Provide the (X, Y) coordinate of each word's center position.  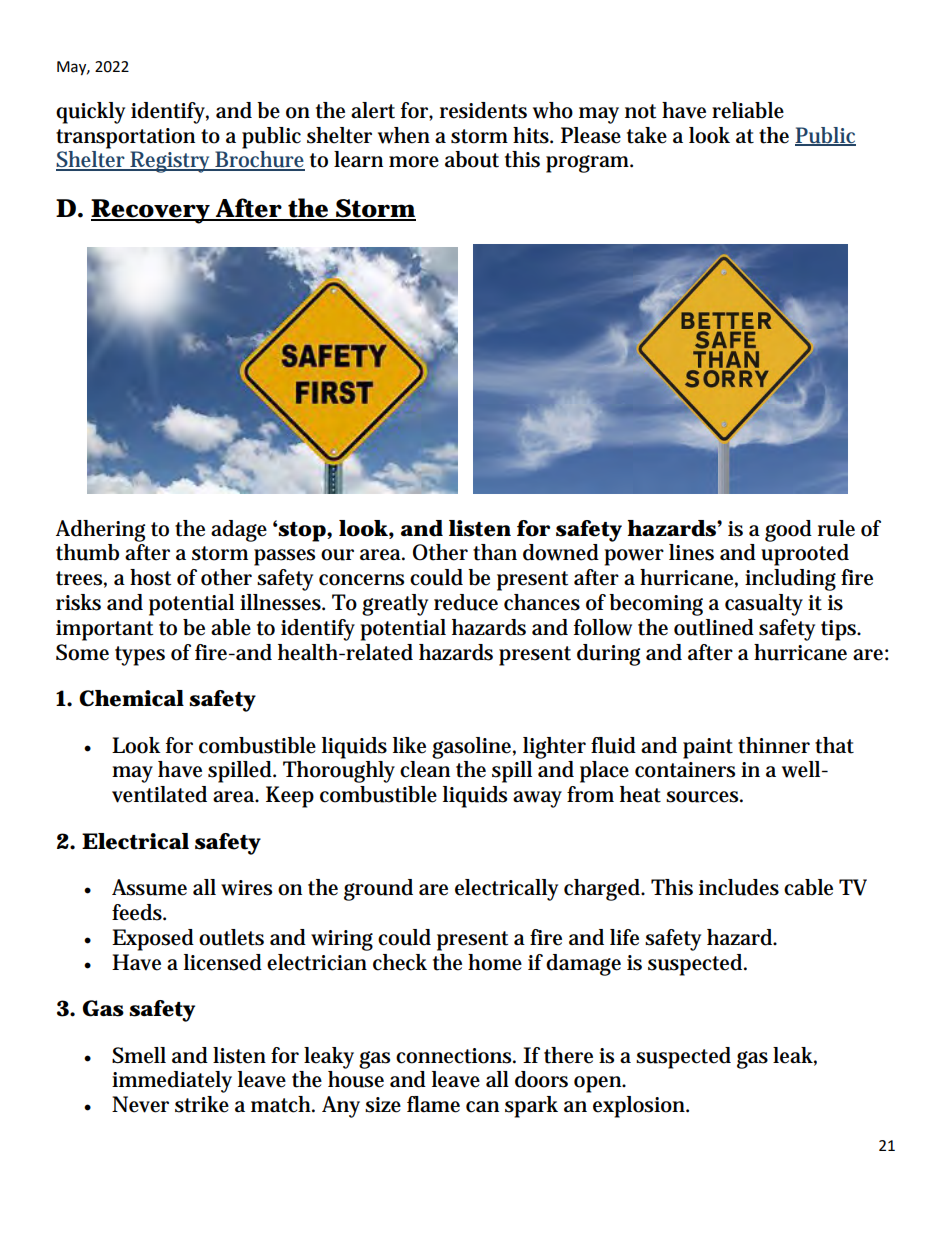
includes (739, 887)
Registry (171, 162)
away (537, 799)
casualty (764, 605)
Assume (149, 887)
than (495, 552)
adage (239, 531)
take (647, 135)
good (788, 531)
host (150, 577)
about (472, 159)
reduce (466, 602)
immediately (172, 1082)
